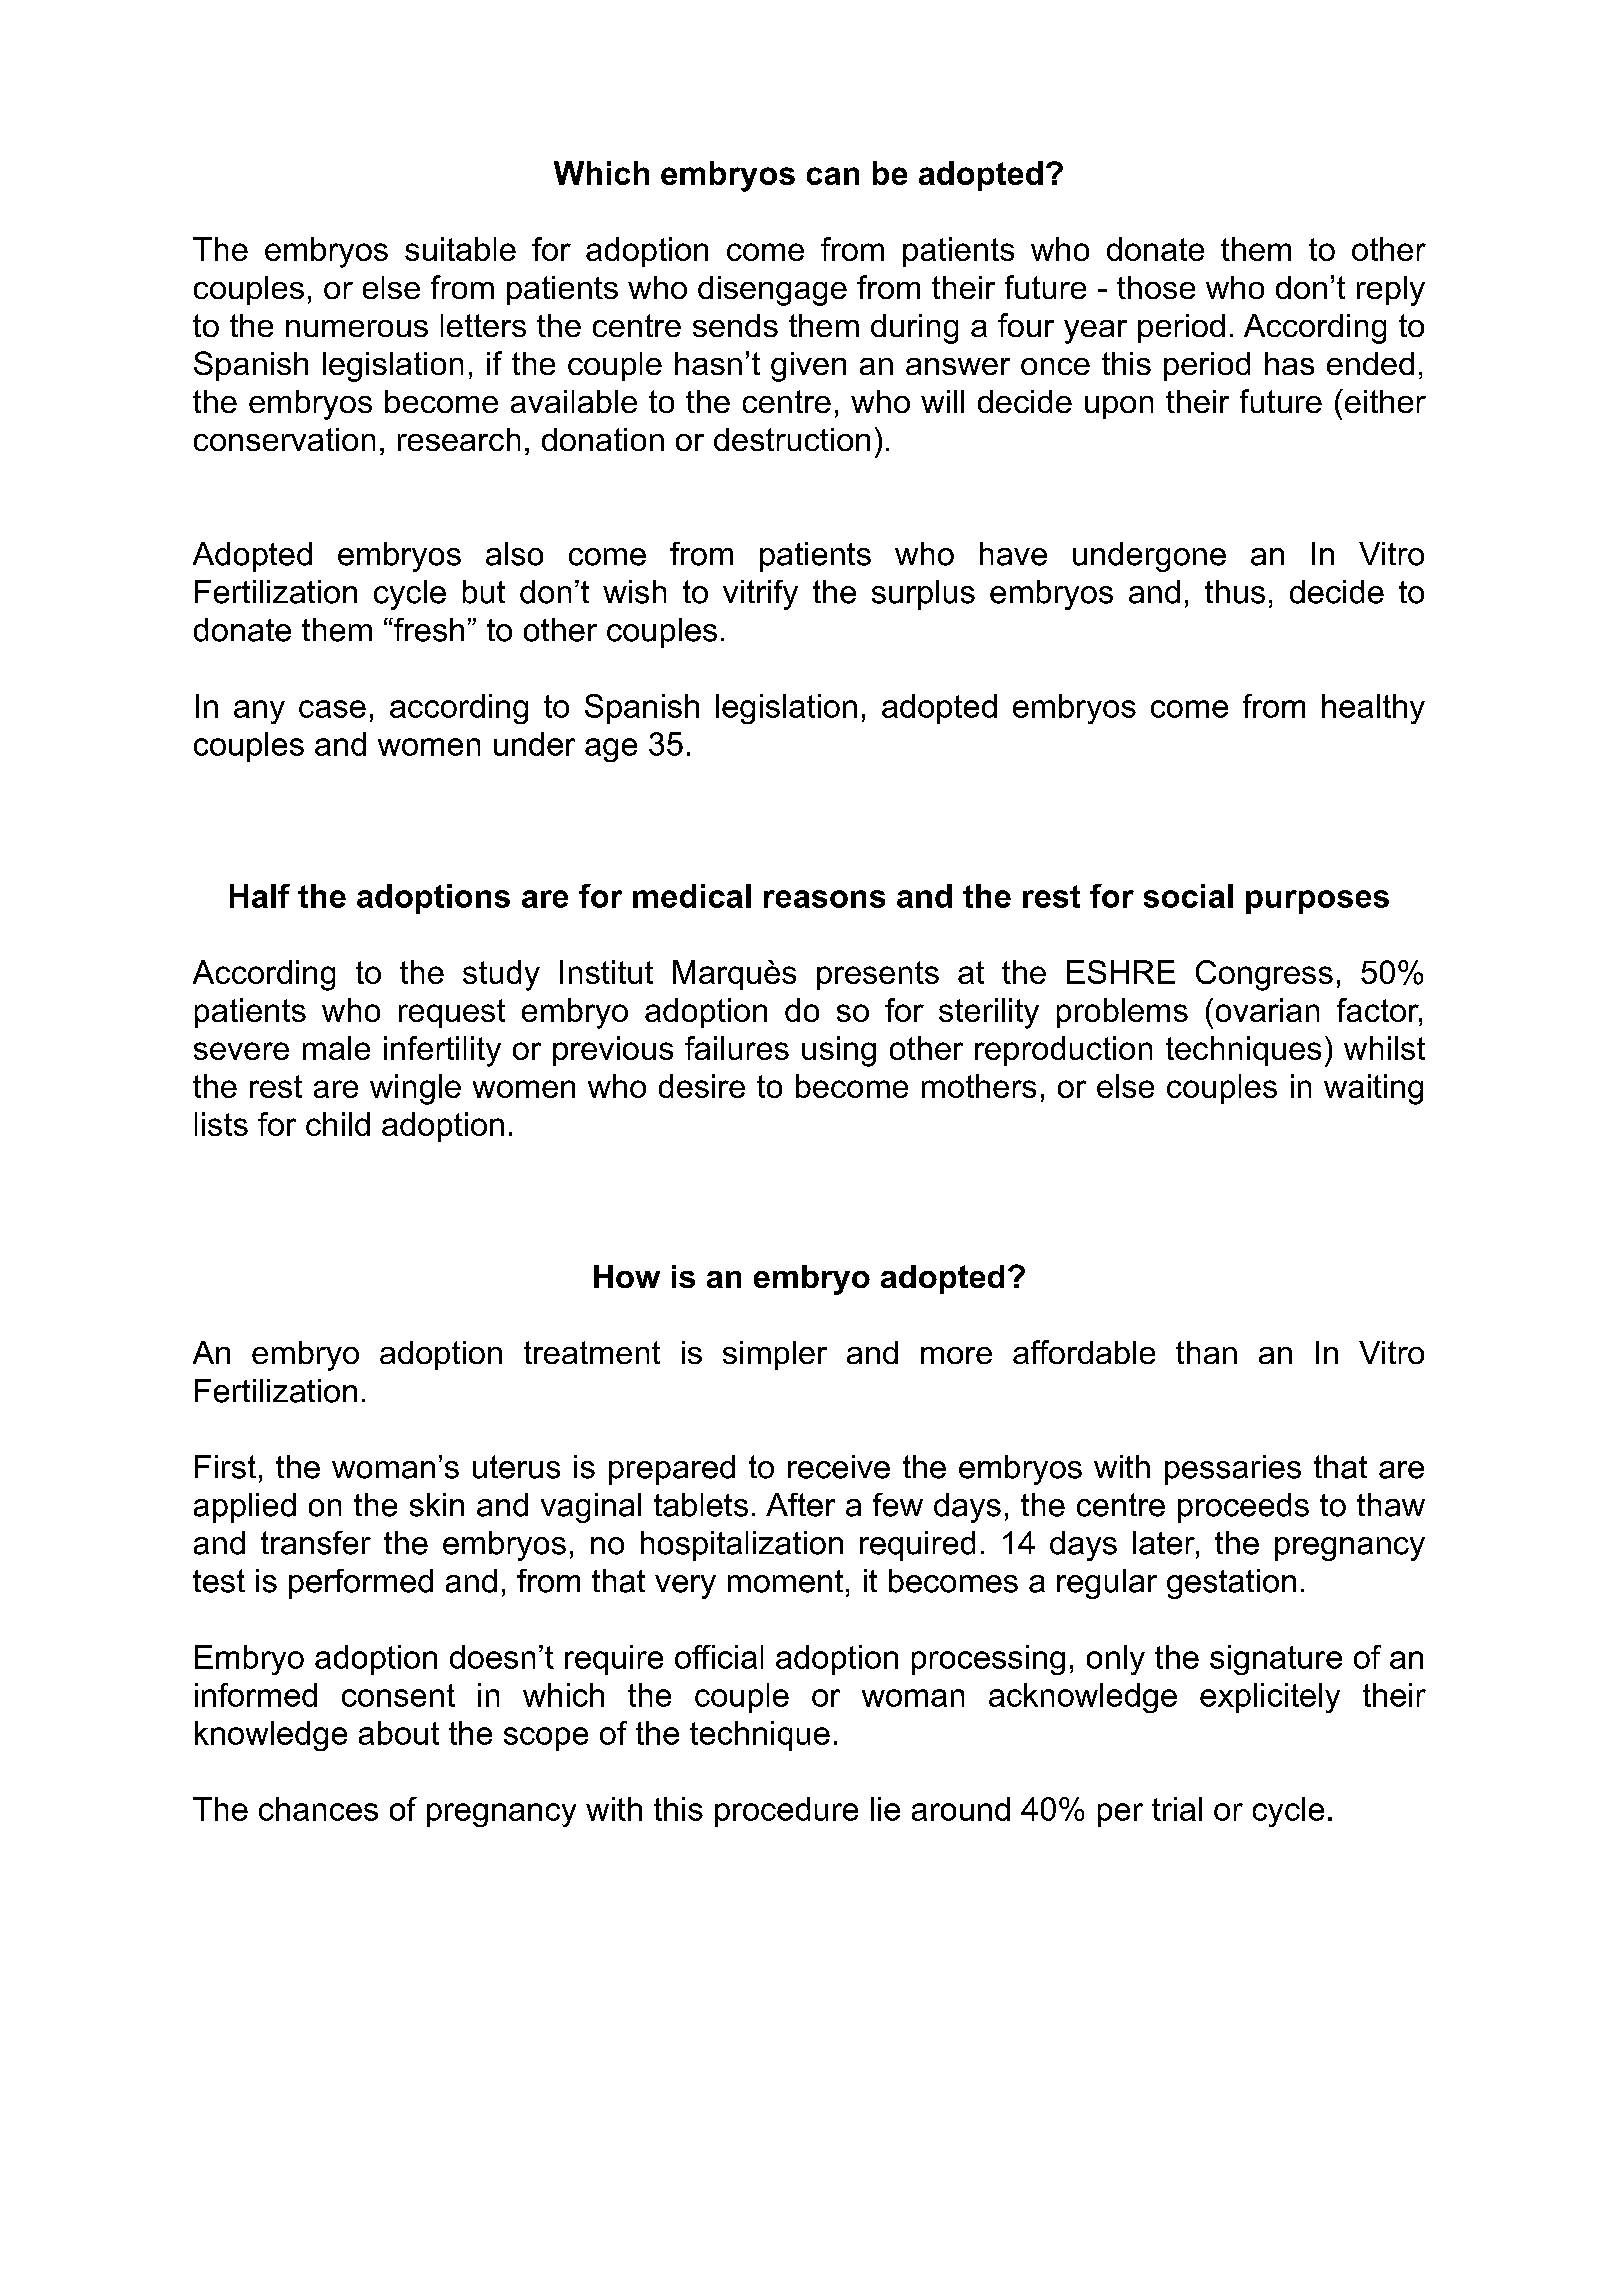 The width and height of the page is (1617, 2288). What do you see at coordinates (839, 1467) in the page?
I see `receive` at bounding box center [839, 1467].
